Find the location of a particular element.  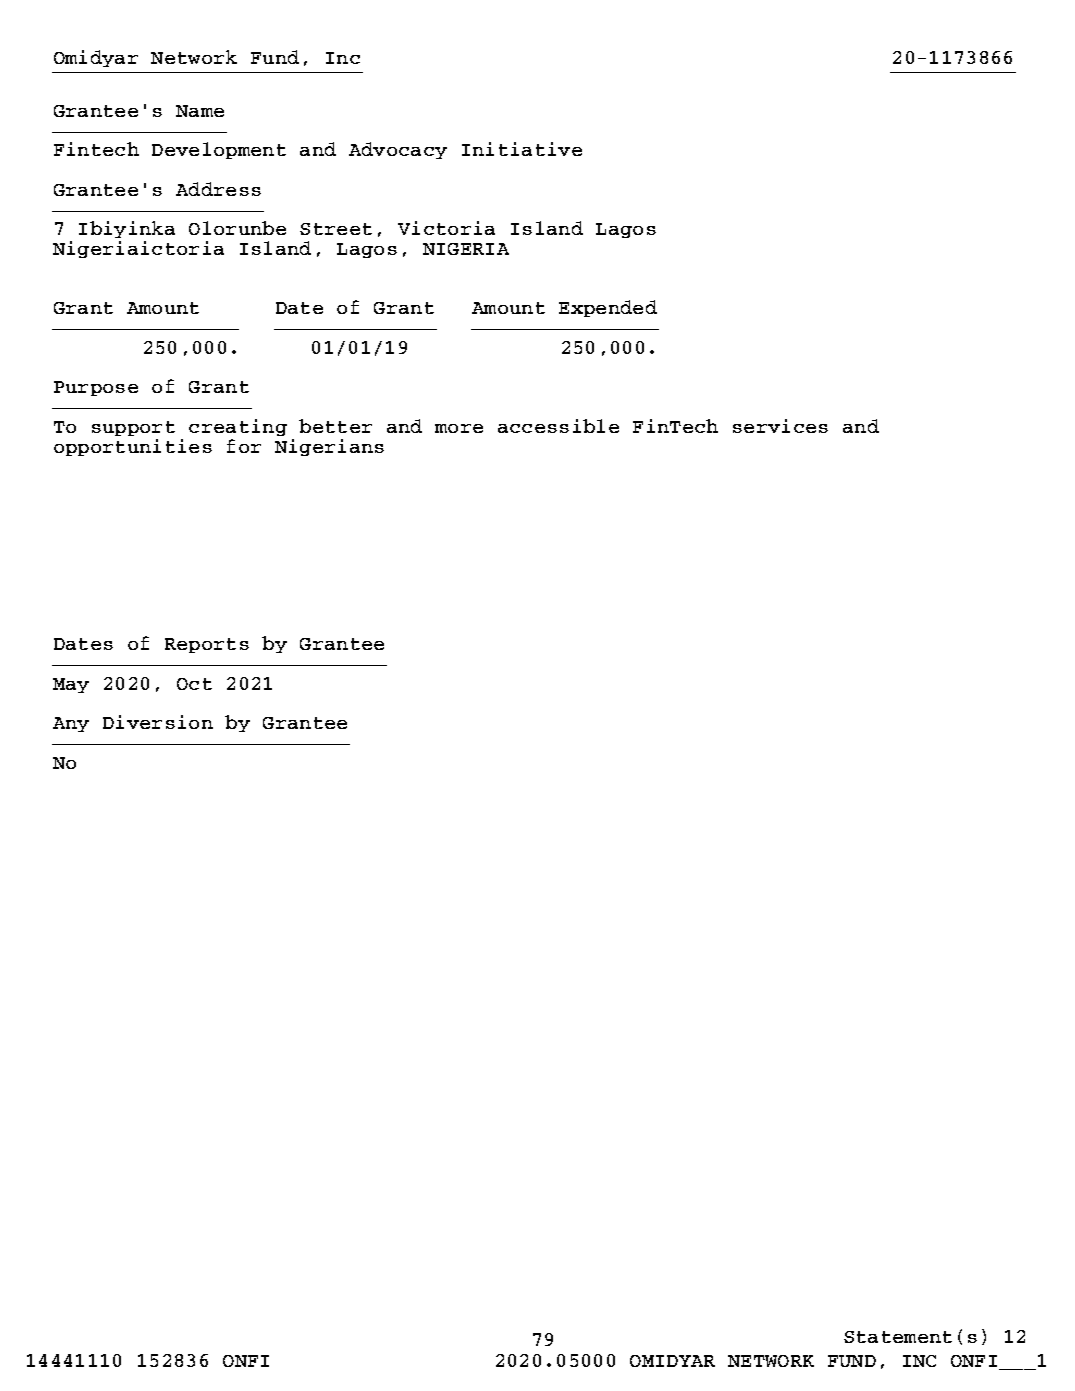

Expended is located at coordinates (608, 308).
